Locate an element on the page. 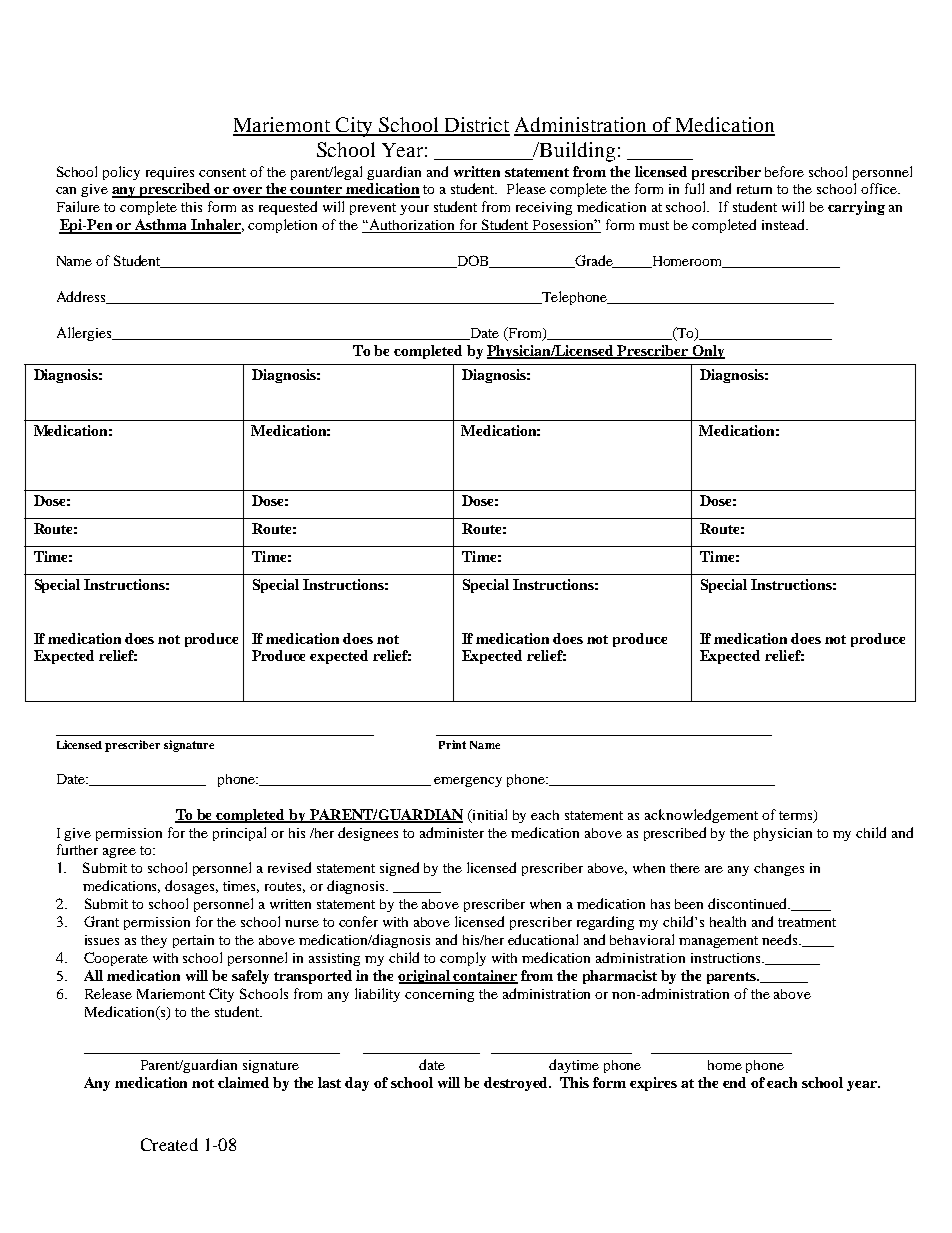 This image has height=1233, width=952. principal is located at coordinates (239, 834).
